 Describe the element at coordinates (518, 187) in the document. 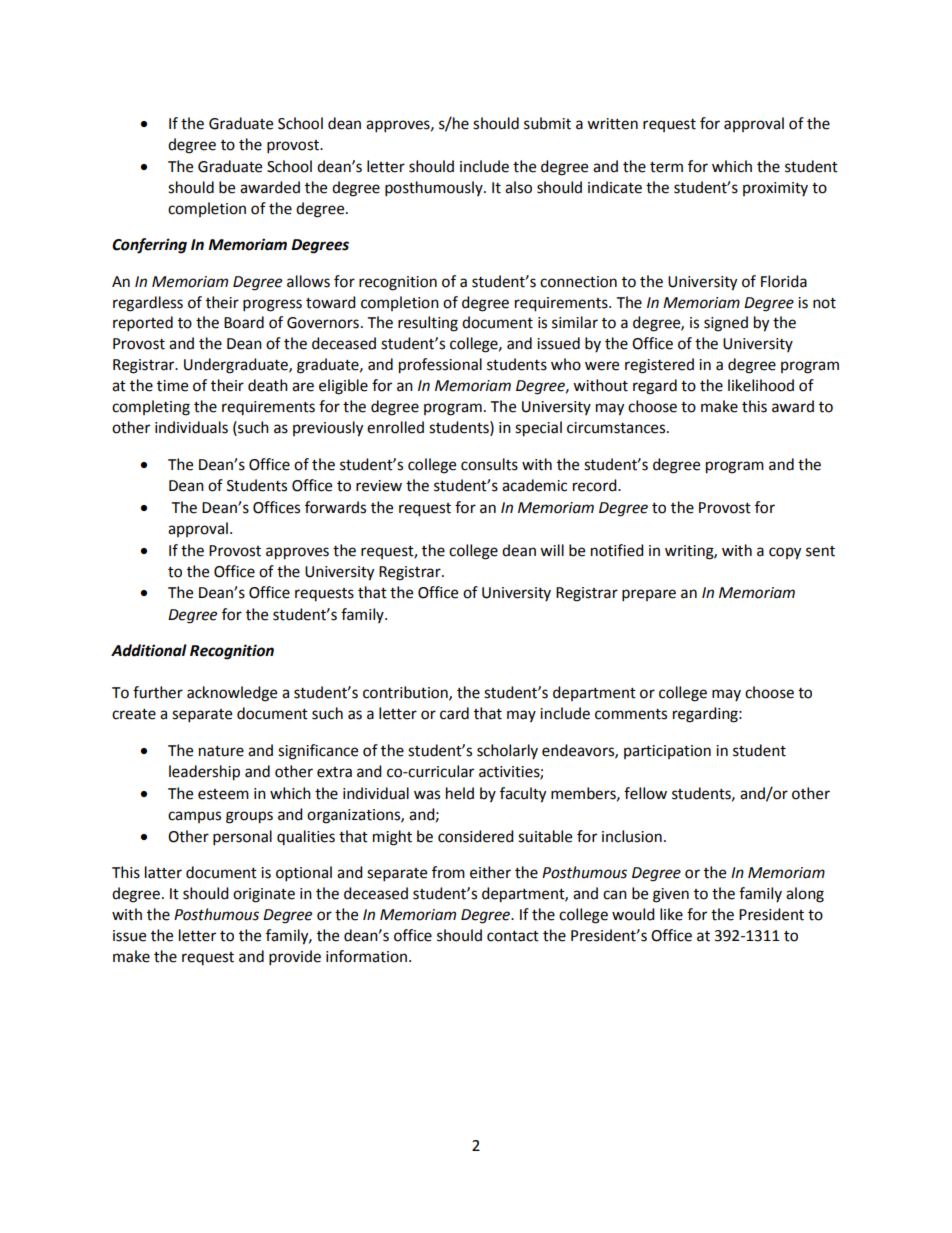

I see `also` at that location.
